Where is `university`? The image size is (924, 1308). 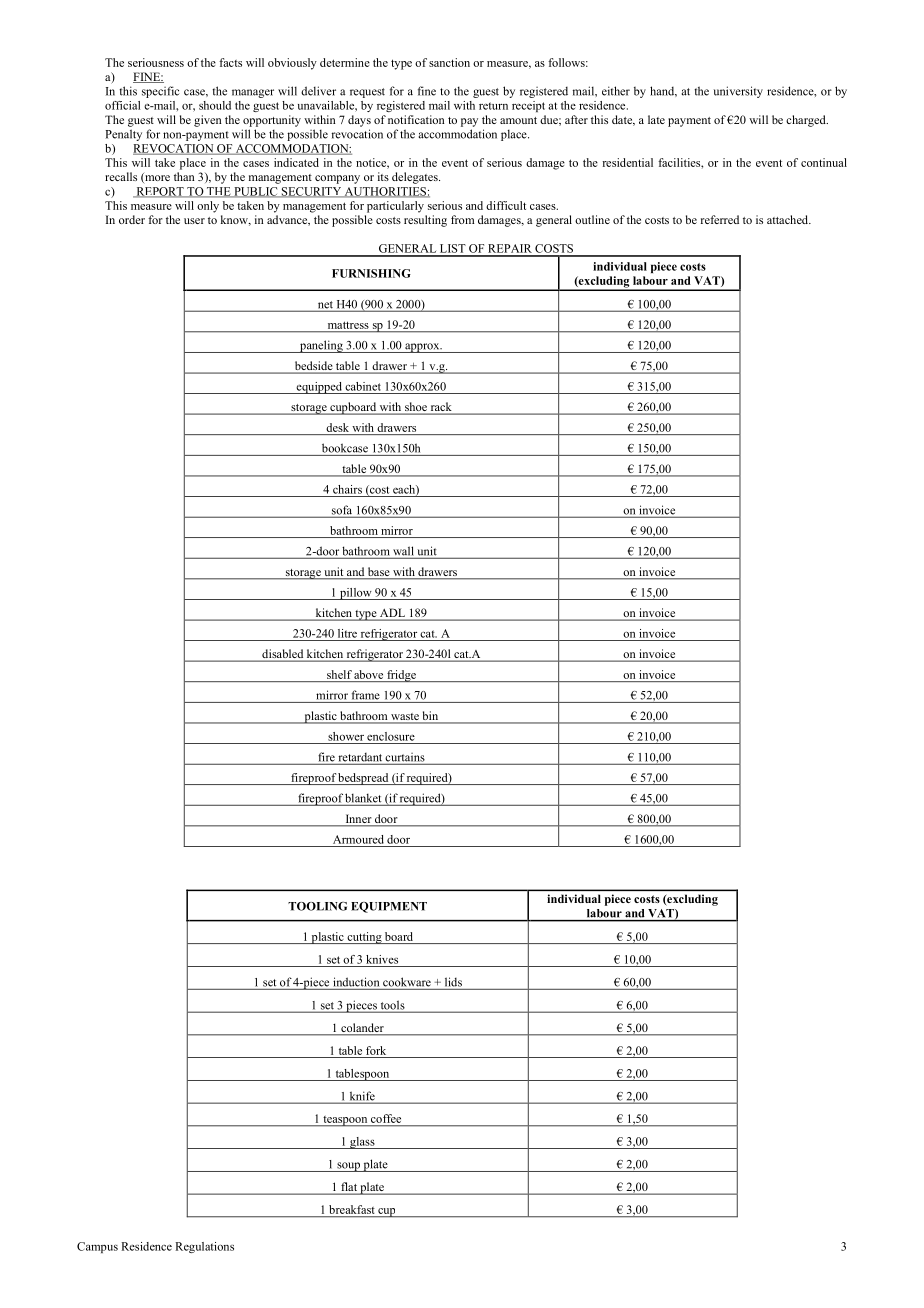
university is located at coordinates (738, 92).
